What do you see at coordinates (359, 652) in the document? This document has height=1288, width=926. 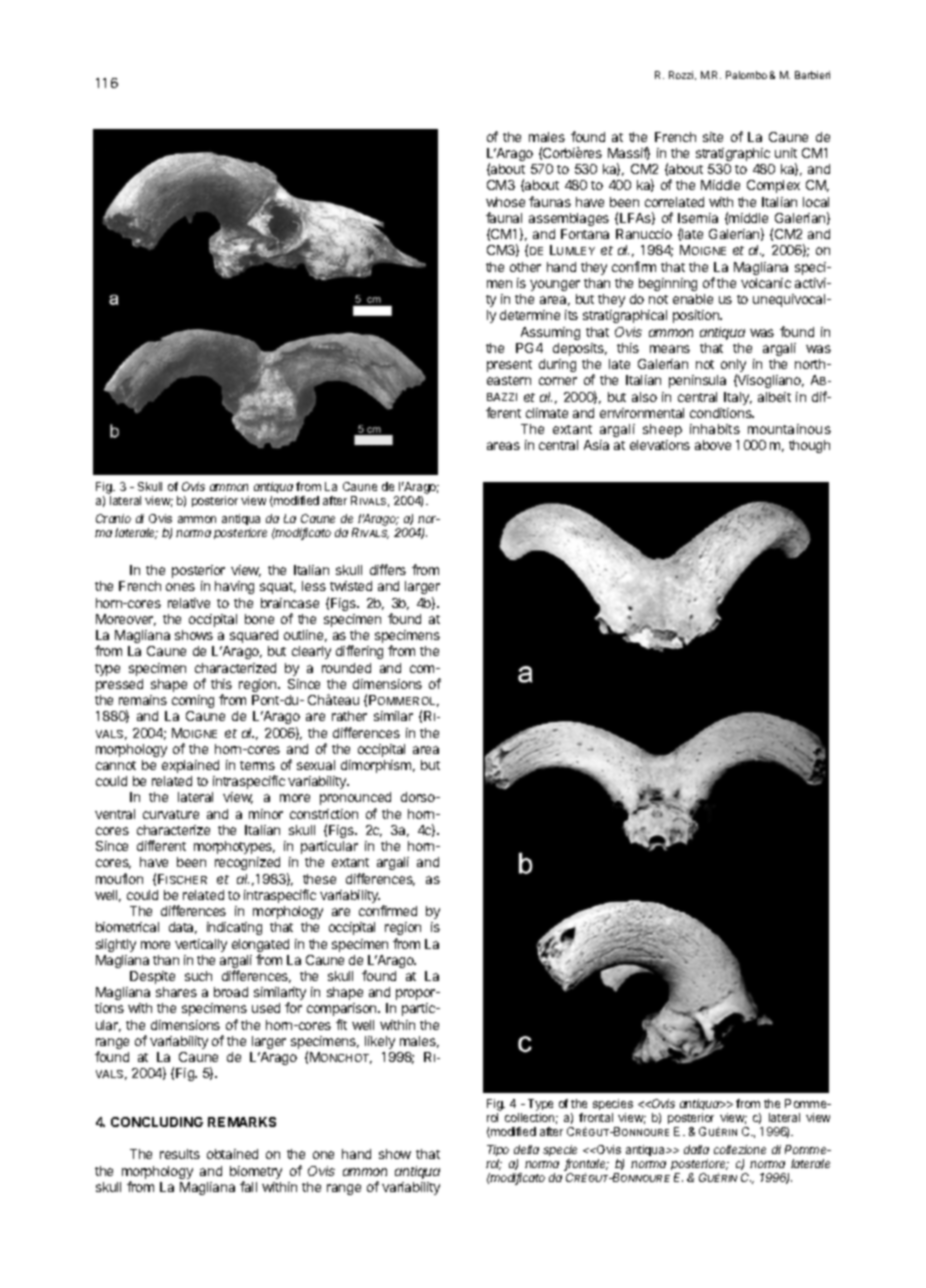 I see `differing` at bounding box center [359, 652].
